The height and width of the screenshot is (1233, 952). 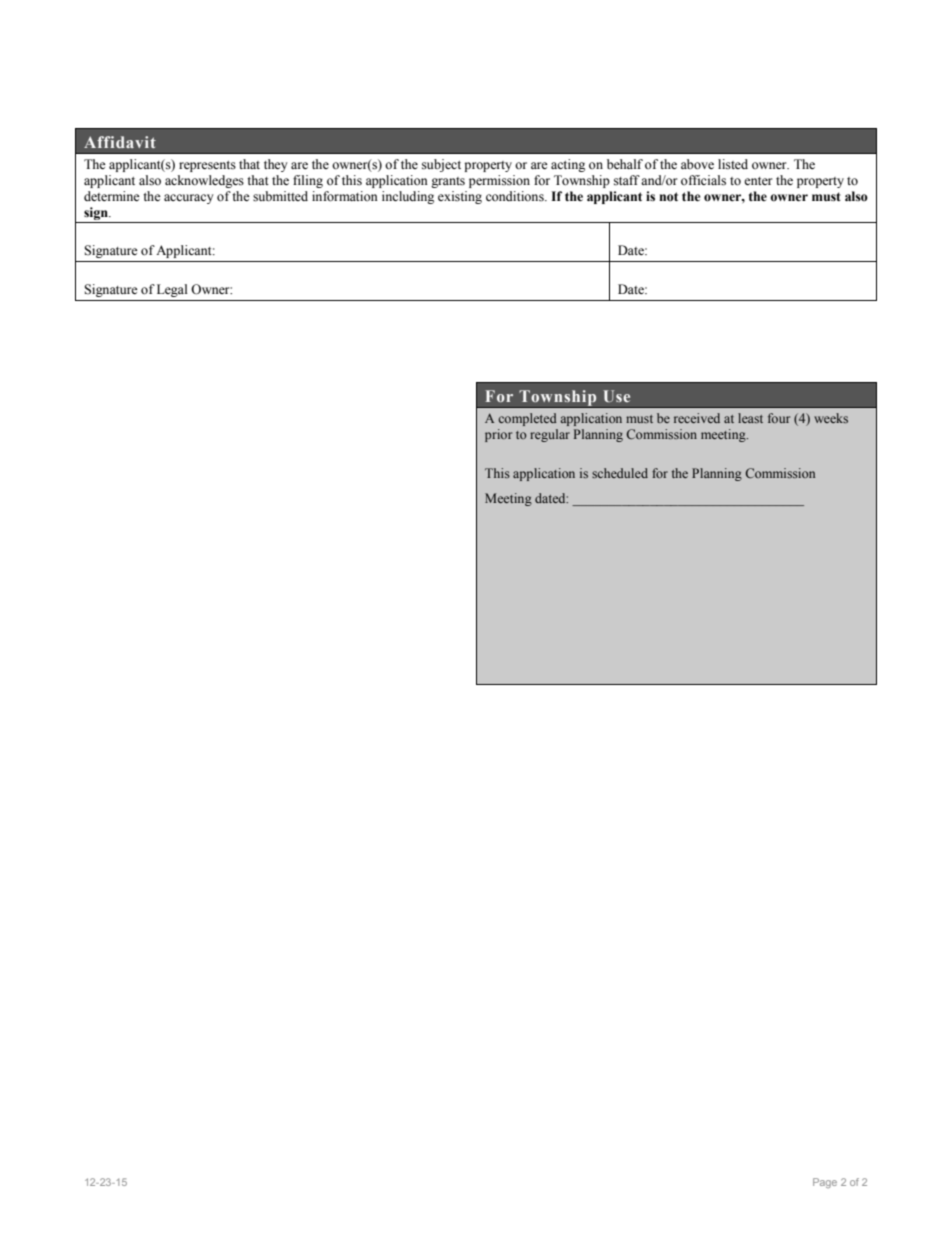 I want to click on prior, so click(x=498, y=435).
